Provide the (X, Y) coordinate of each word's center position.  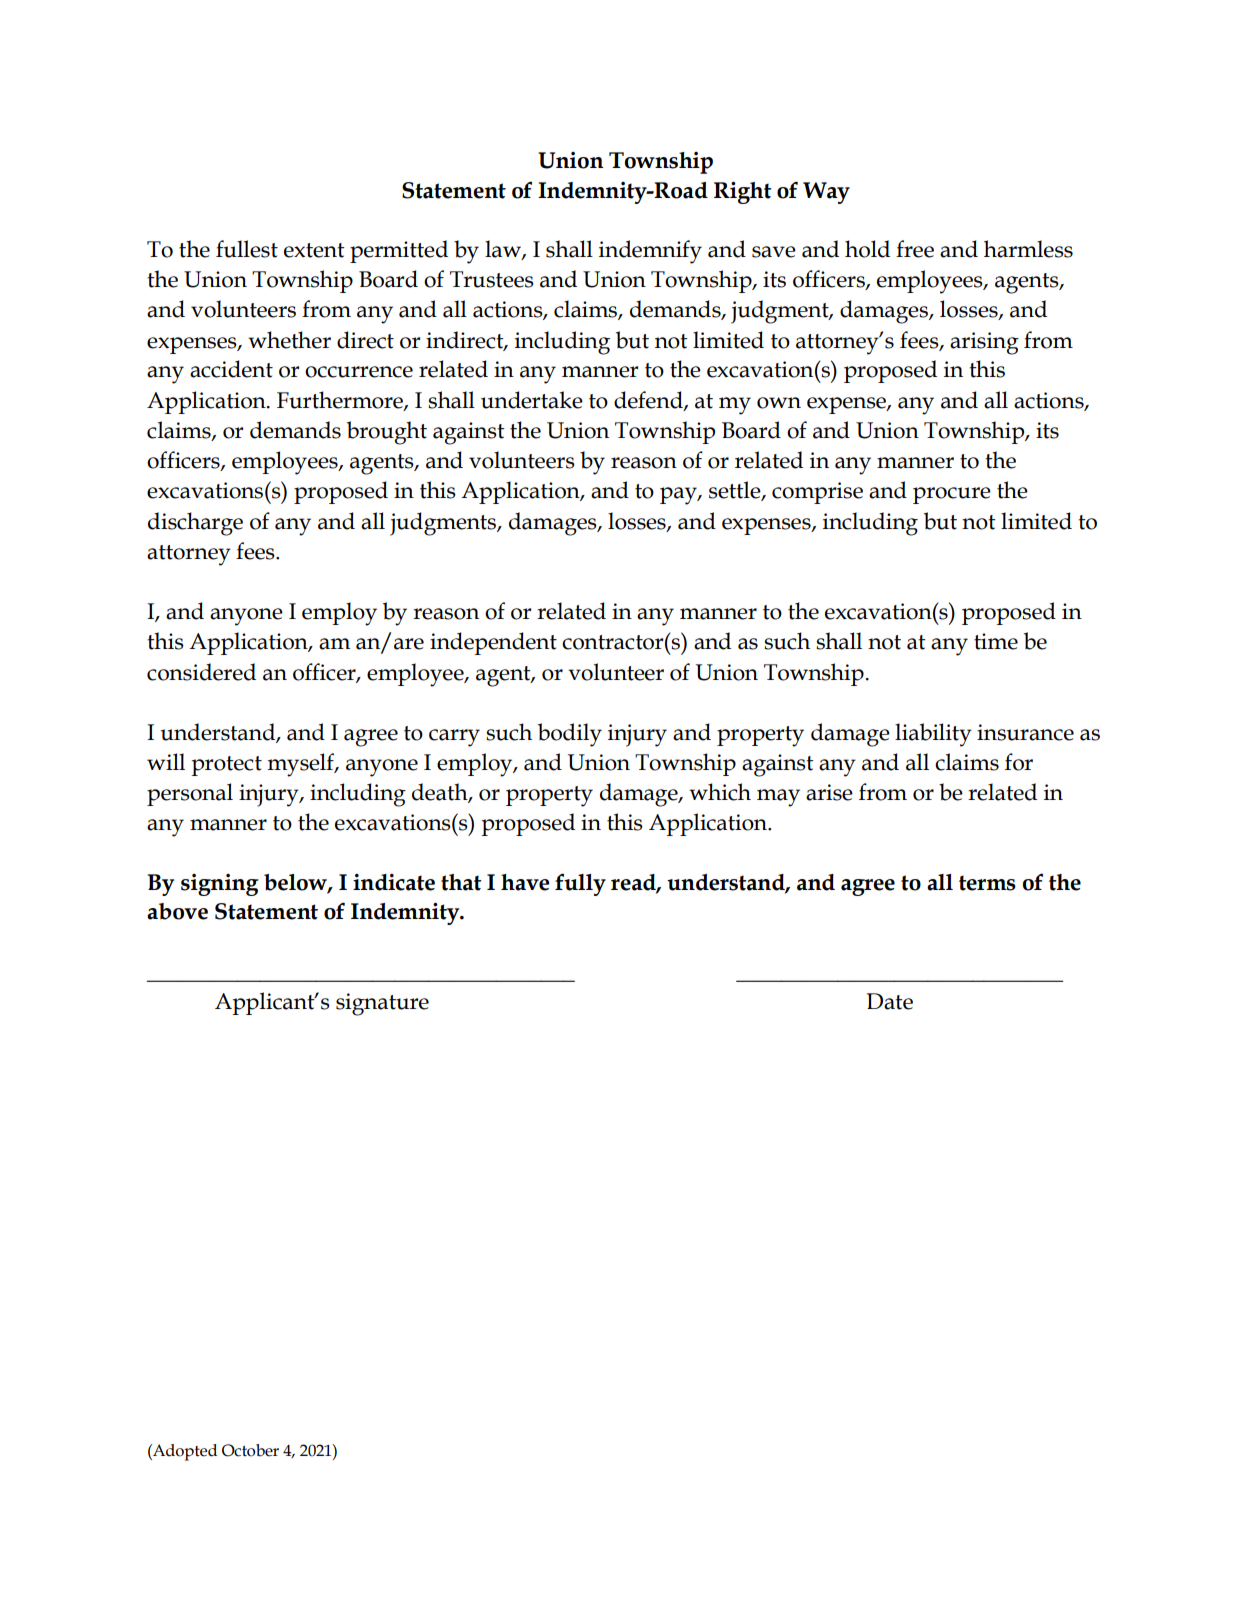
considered (201, 672)
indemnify (650, 252)
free (915, 249)
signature (382, 1004)
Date (890, 1001)
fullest (247, 249)
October (250, 1450)
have (525, 882)
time (996, 641)
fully (580, 884)
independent (493, 643)
